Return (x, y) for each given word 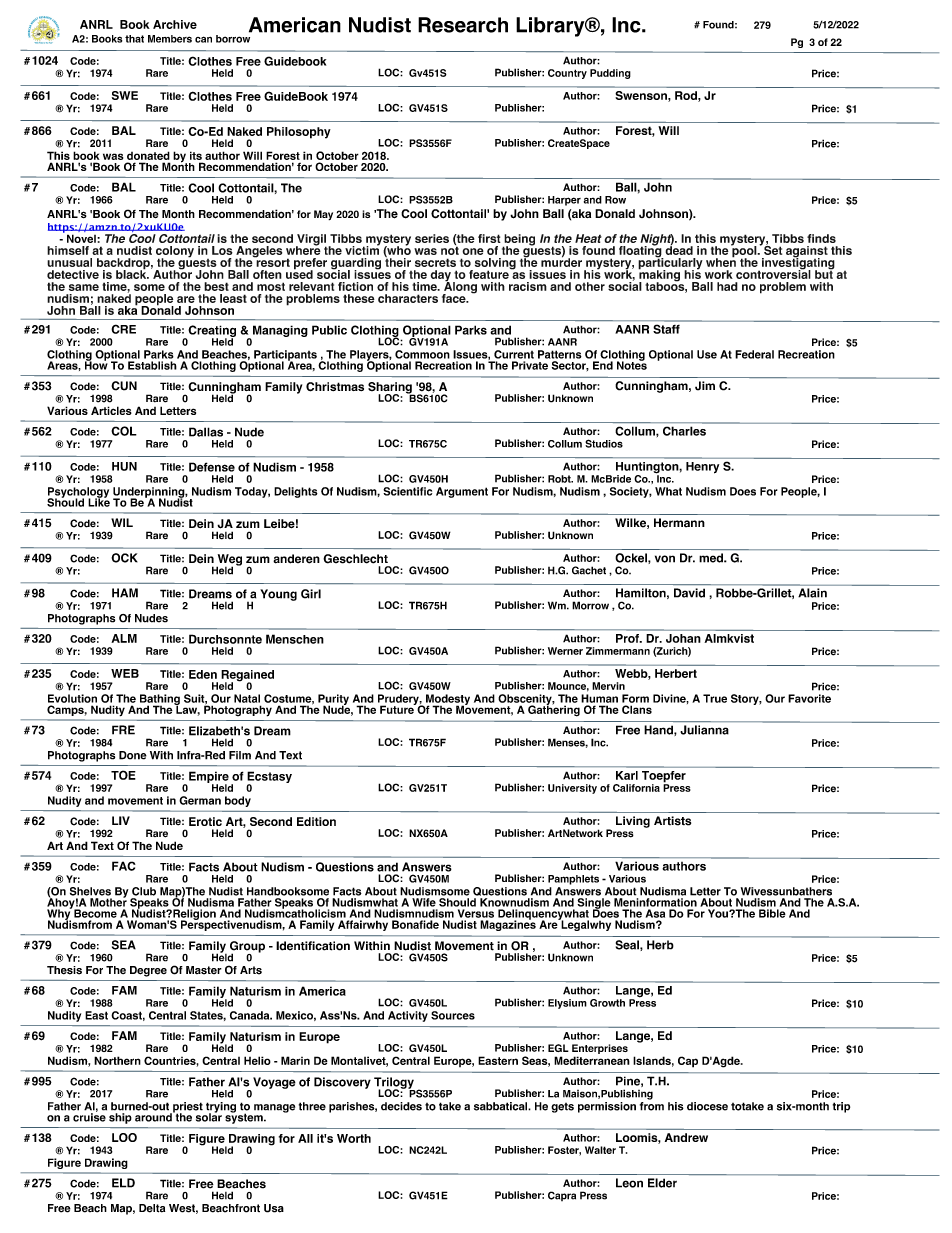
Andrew (686, 1137)
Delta (152, 1208)
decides (401, 1106)
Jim (705, 386)
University (572, 789)
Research (463, 25)
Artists (672, 821)
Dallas (206, 432)
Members (170, 39)
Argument (462, 492)
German (200, 800)
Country (567, 74)
